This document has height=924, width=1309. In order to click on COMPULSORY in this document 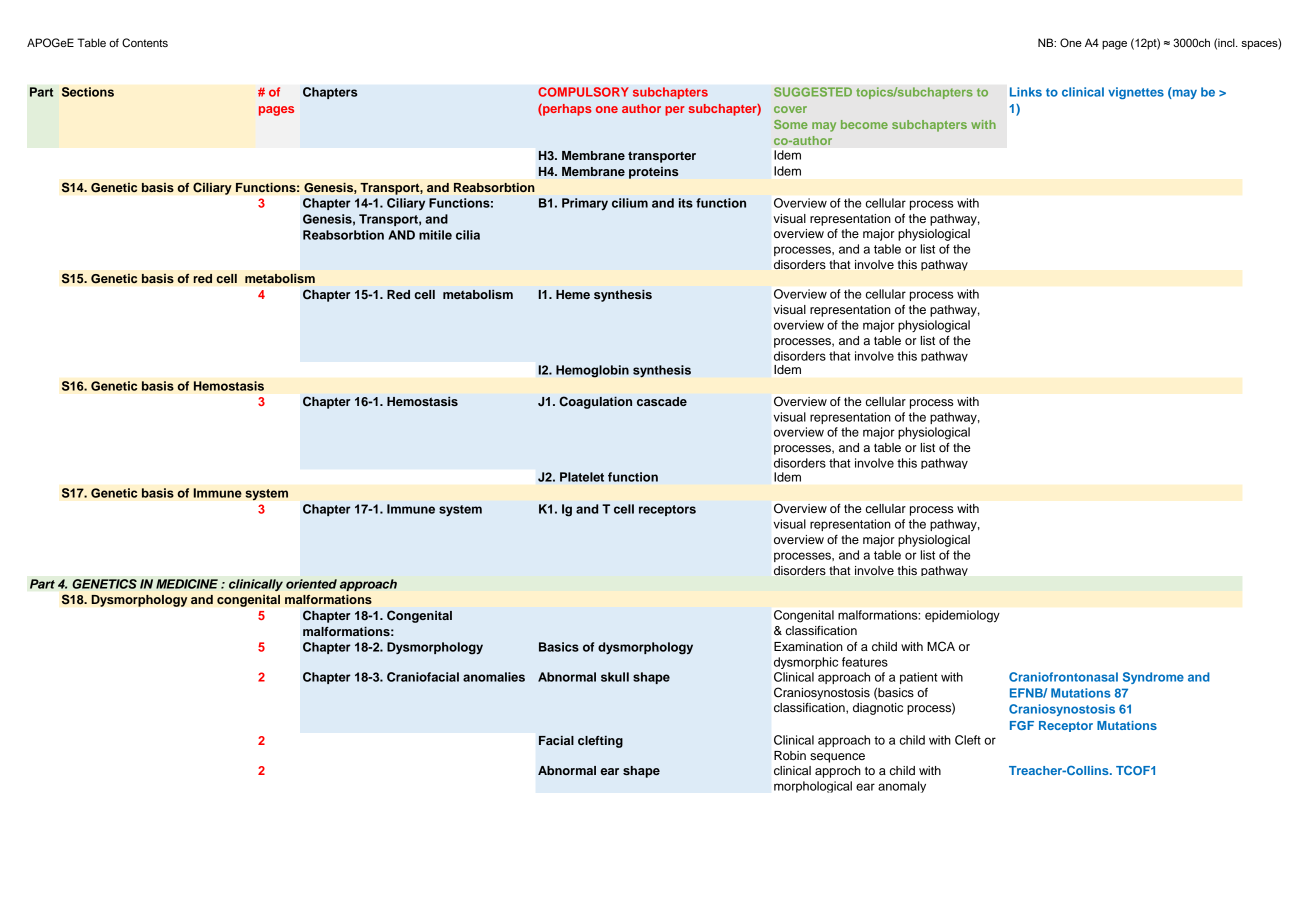, I will do `click(583, 92)`.
